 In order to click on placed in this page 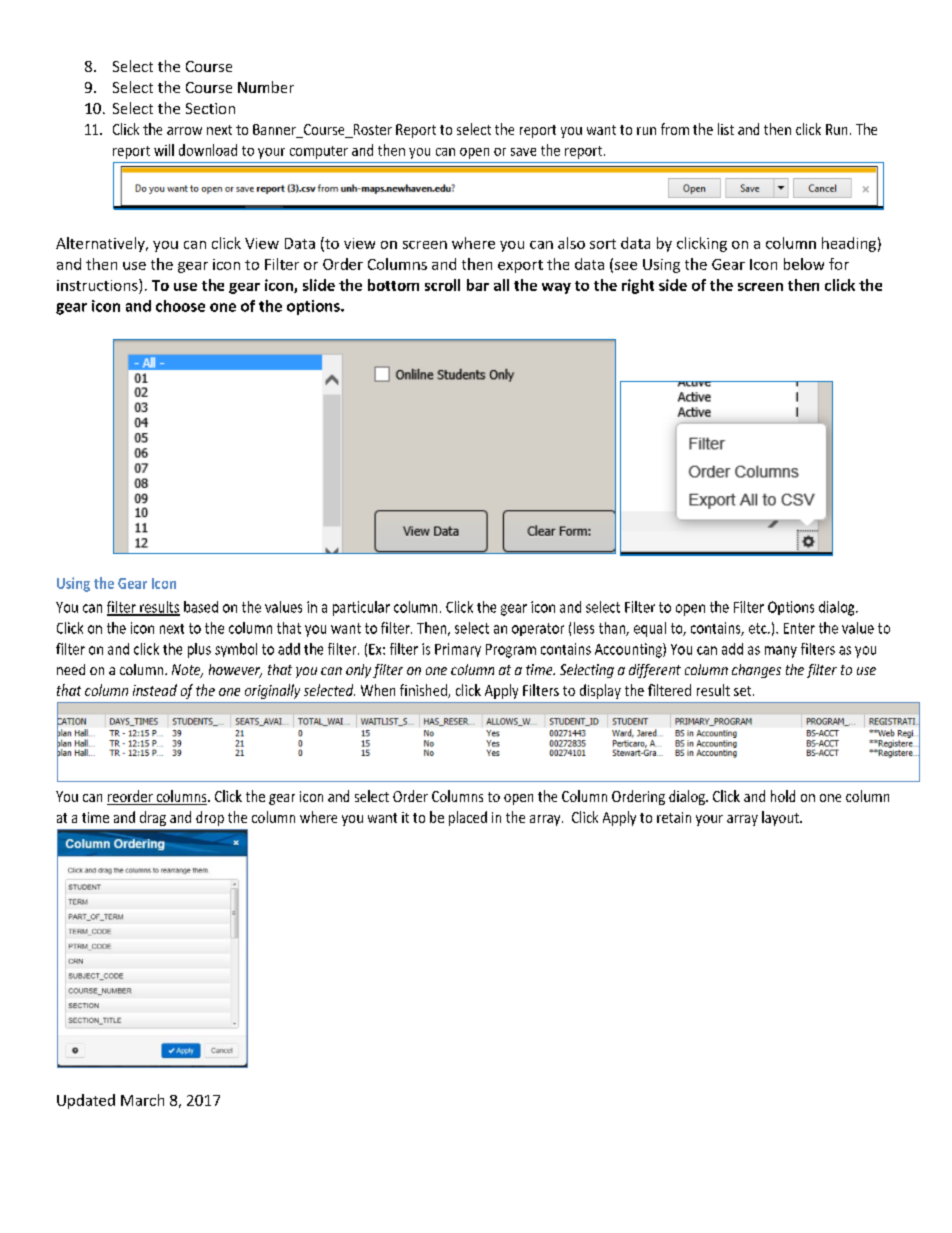, I will do `click(468, 818)`.
